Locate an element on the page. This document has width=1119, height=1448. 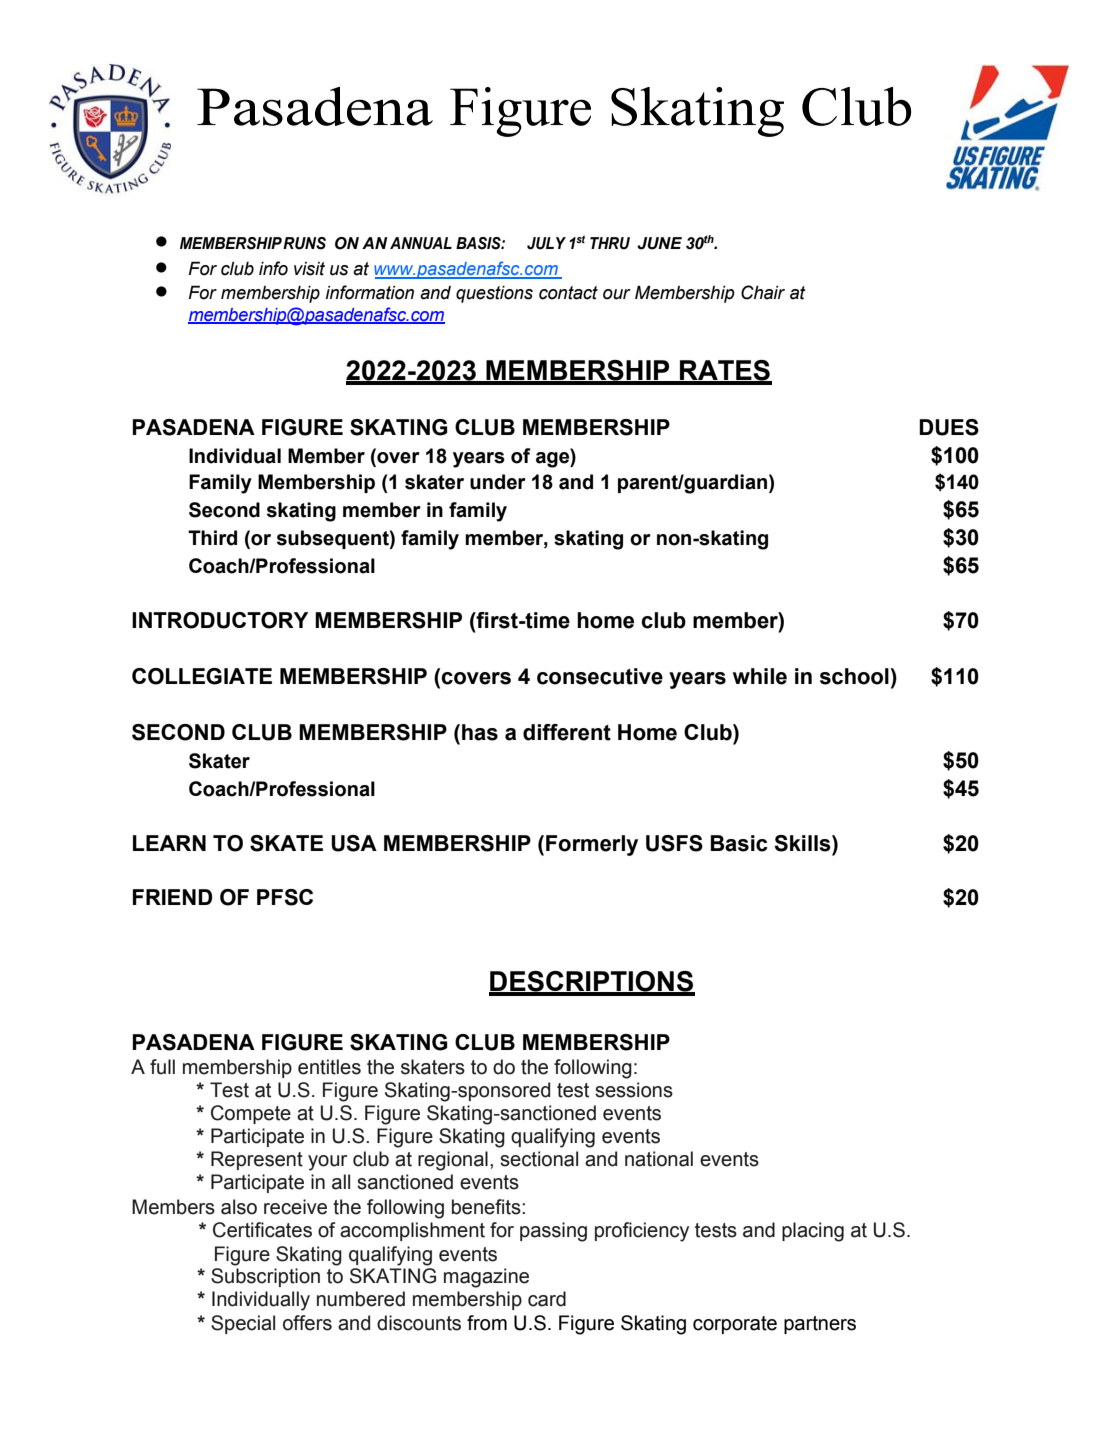
DUES is located at coordinates (949, 427).
